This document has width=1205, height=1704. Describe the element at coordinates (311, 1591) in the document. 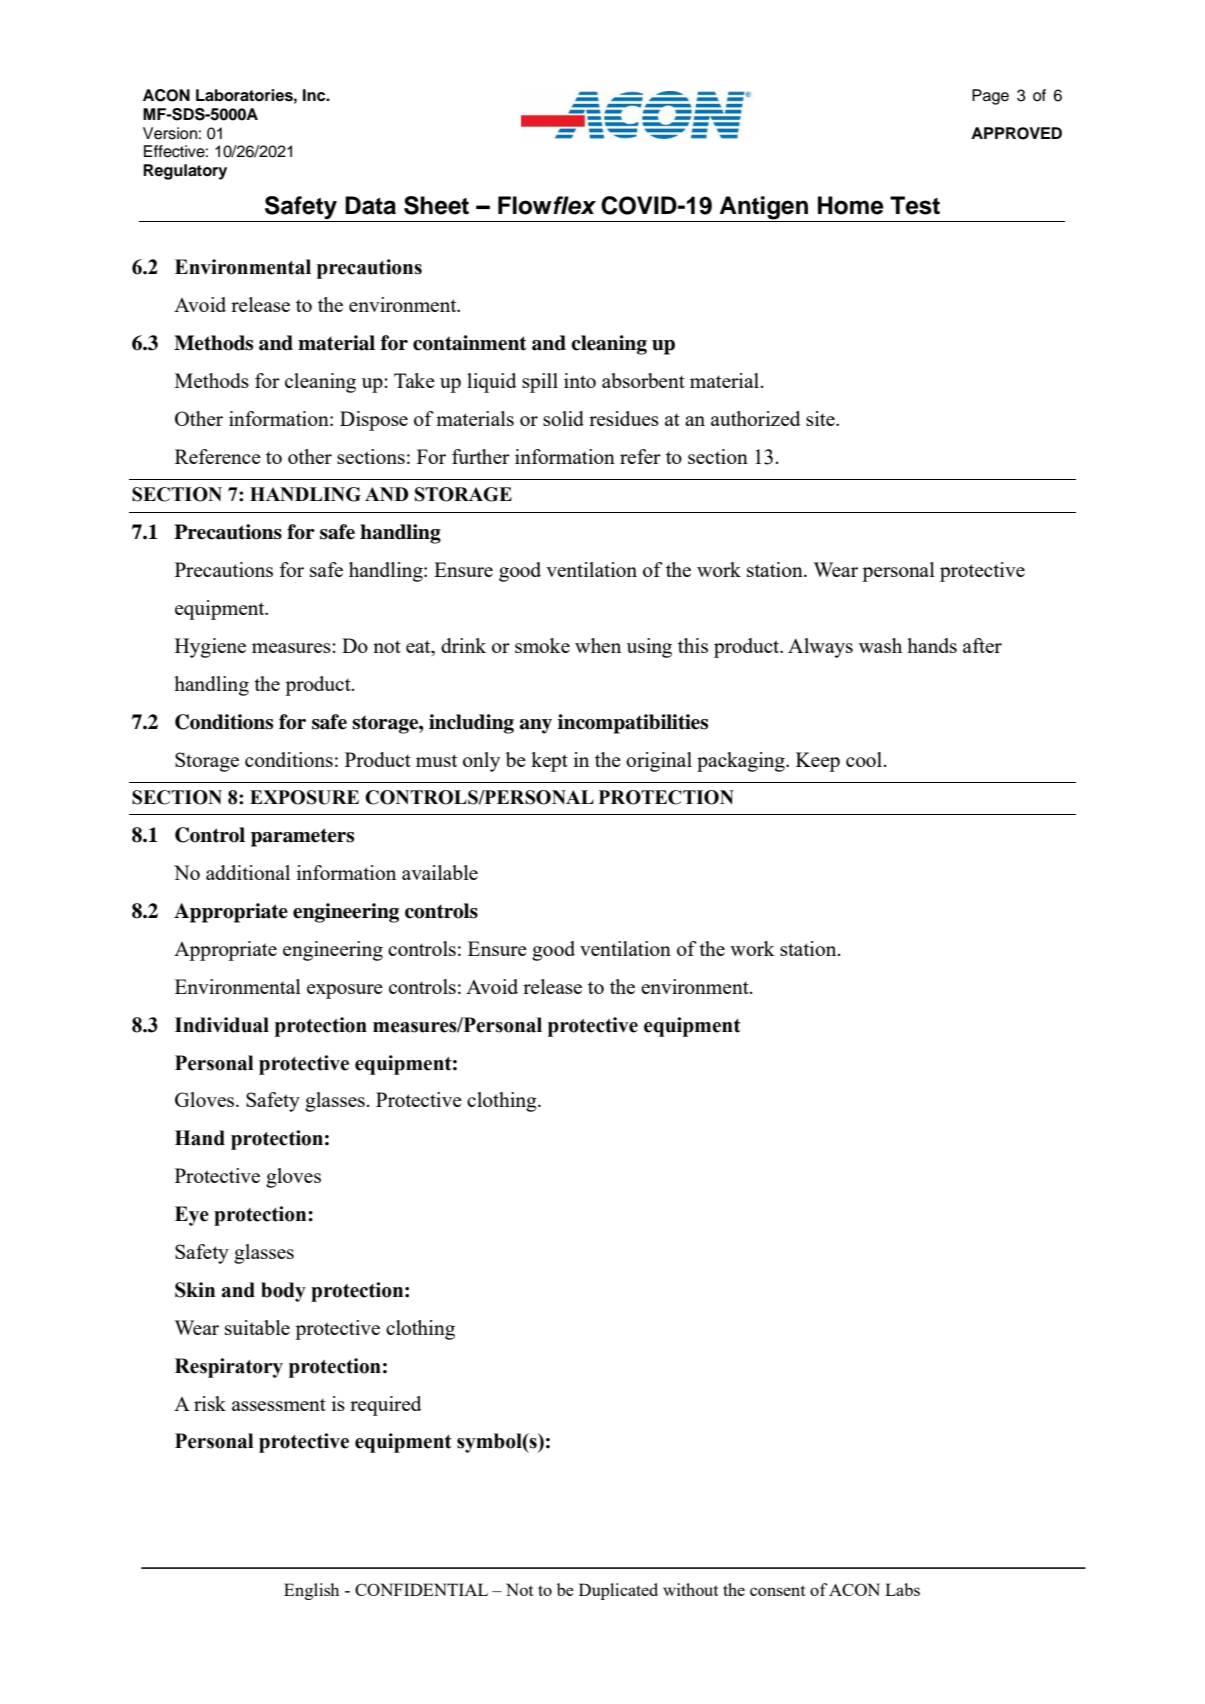

I see `English` at that location.
